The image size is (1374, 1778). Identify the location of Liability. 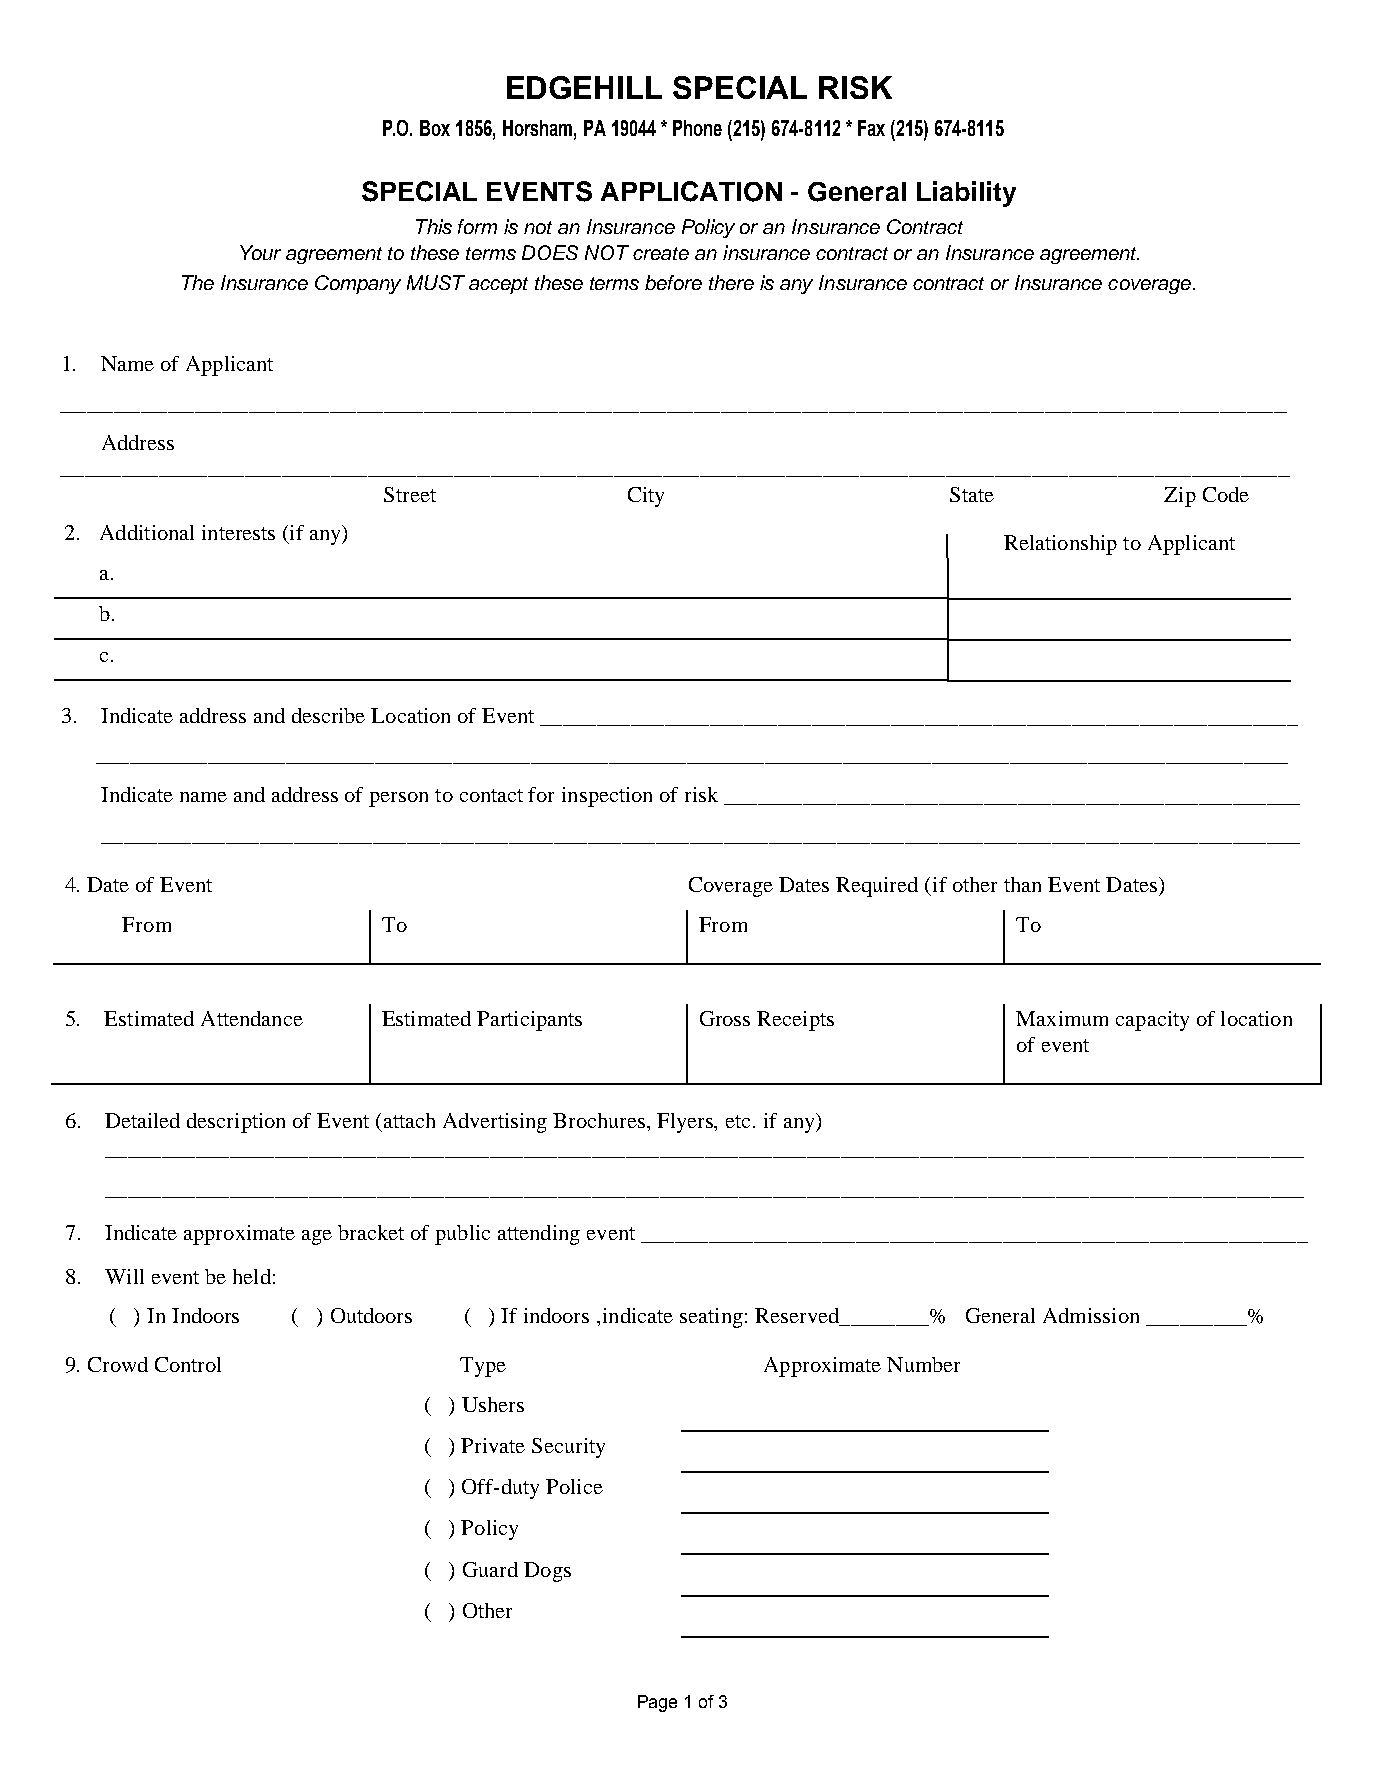
(966, 194).
